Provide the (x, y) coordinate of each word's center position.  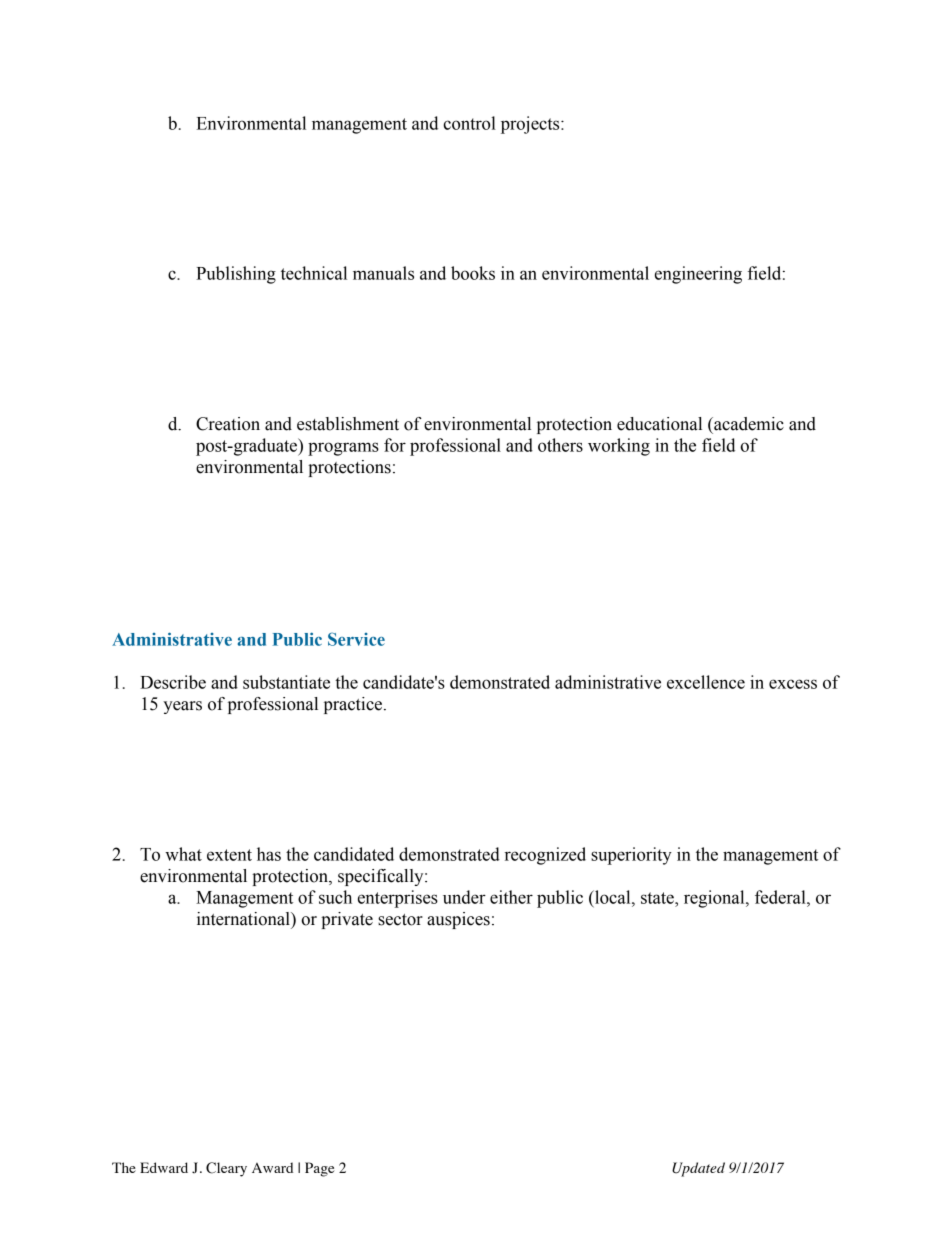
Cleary (226, 1169)
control (469, 123)
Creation (228, 424)
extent (229, 855)
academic (748, 424)
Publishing (236, 275)
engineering (698, 275)
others (560, 445)
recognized (545, 856)
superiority (631, 856)
